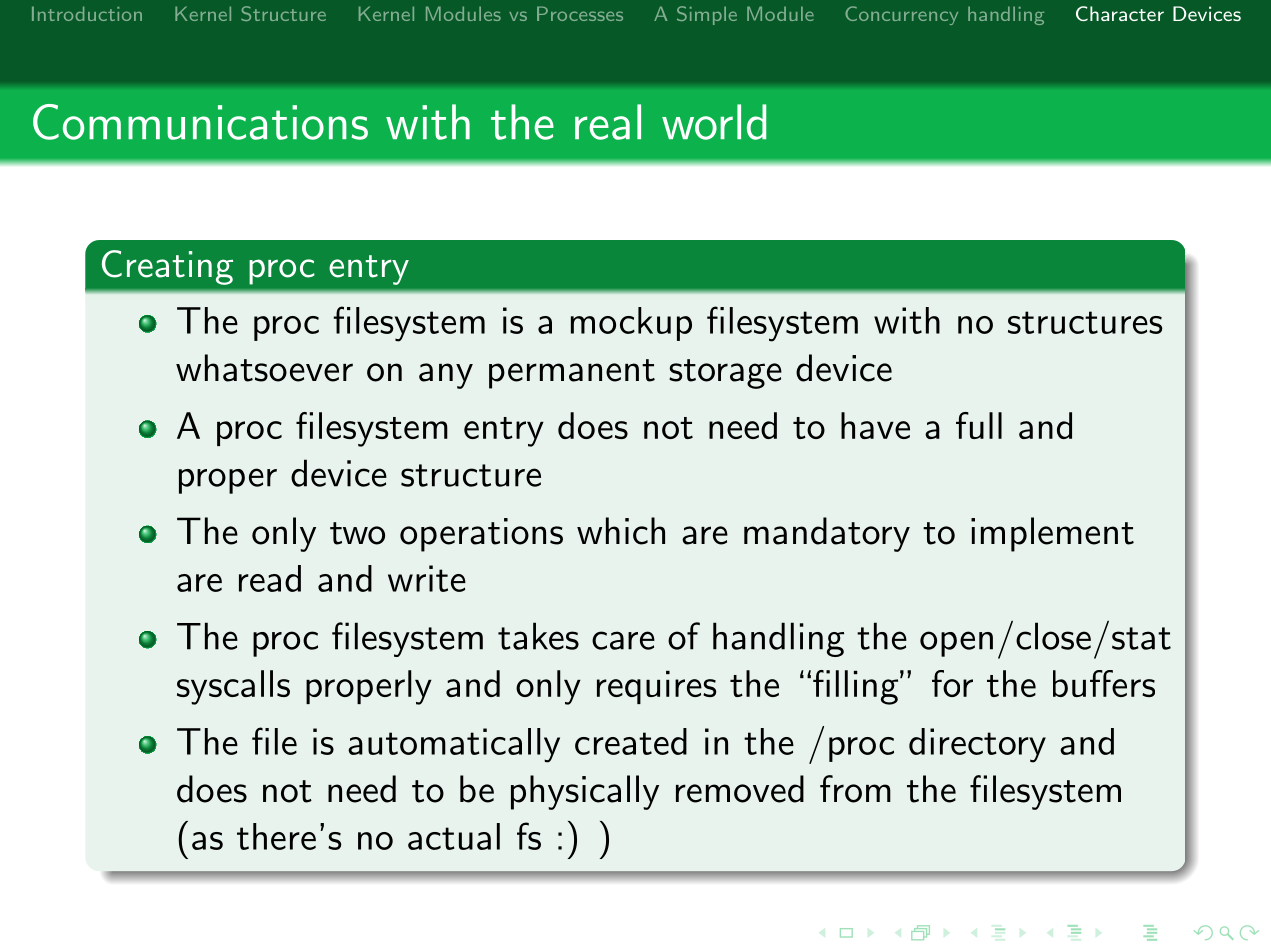 Image resolution: width=1271 pixels, height=952 pixels. I want to click on physically, so click(585, 792).
